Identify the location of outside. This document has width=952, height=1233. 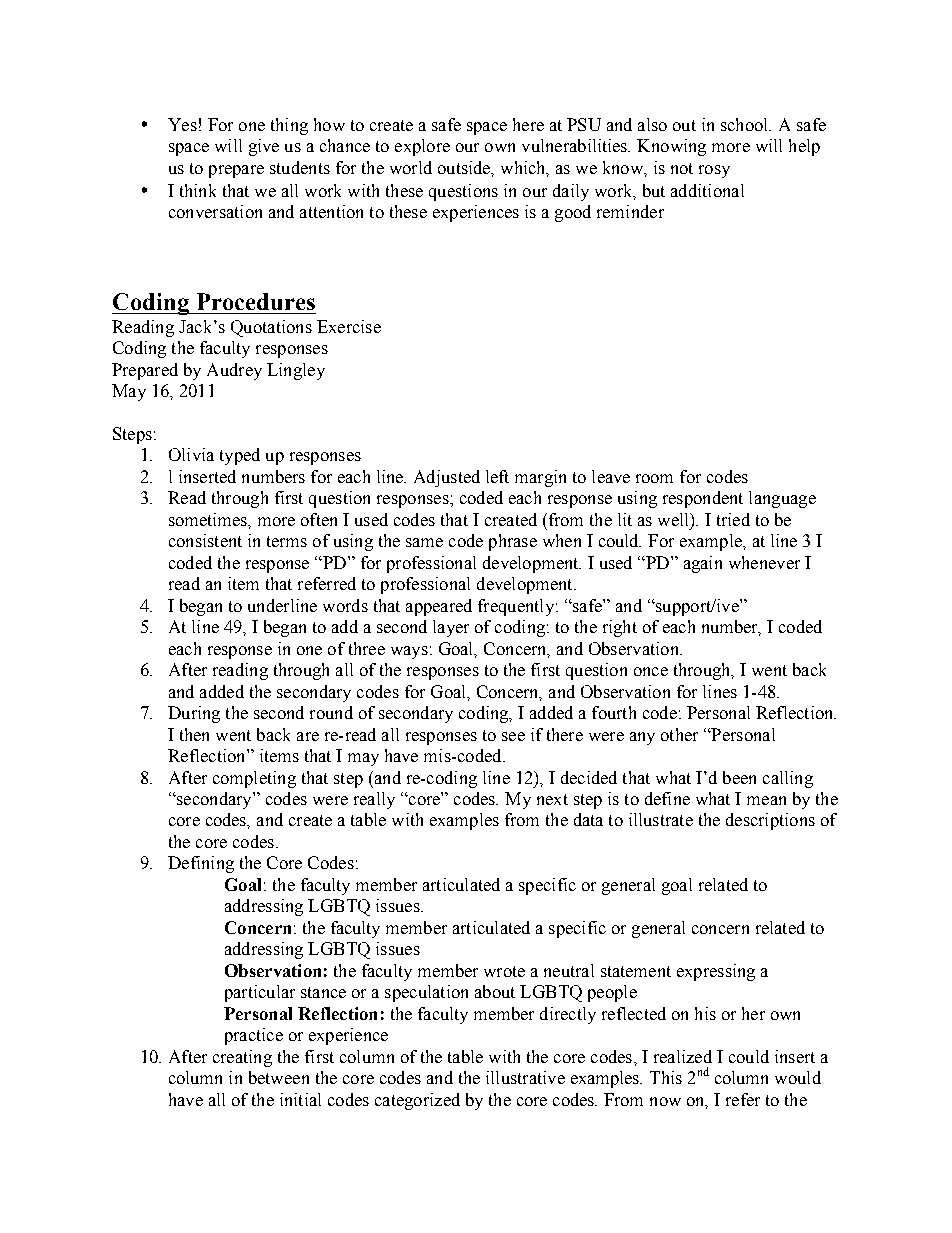
(465, 168).
